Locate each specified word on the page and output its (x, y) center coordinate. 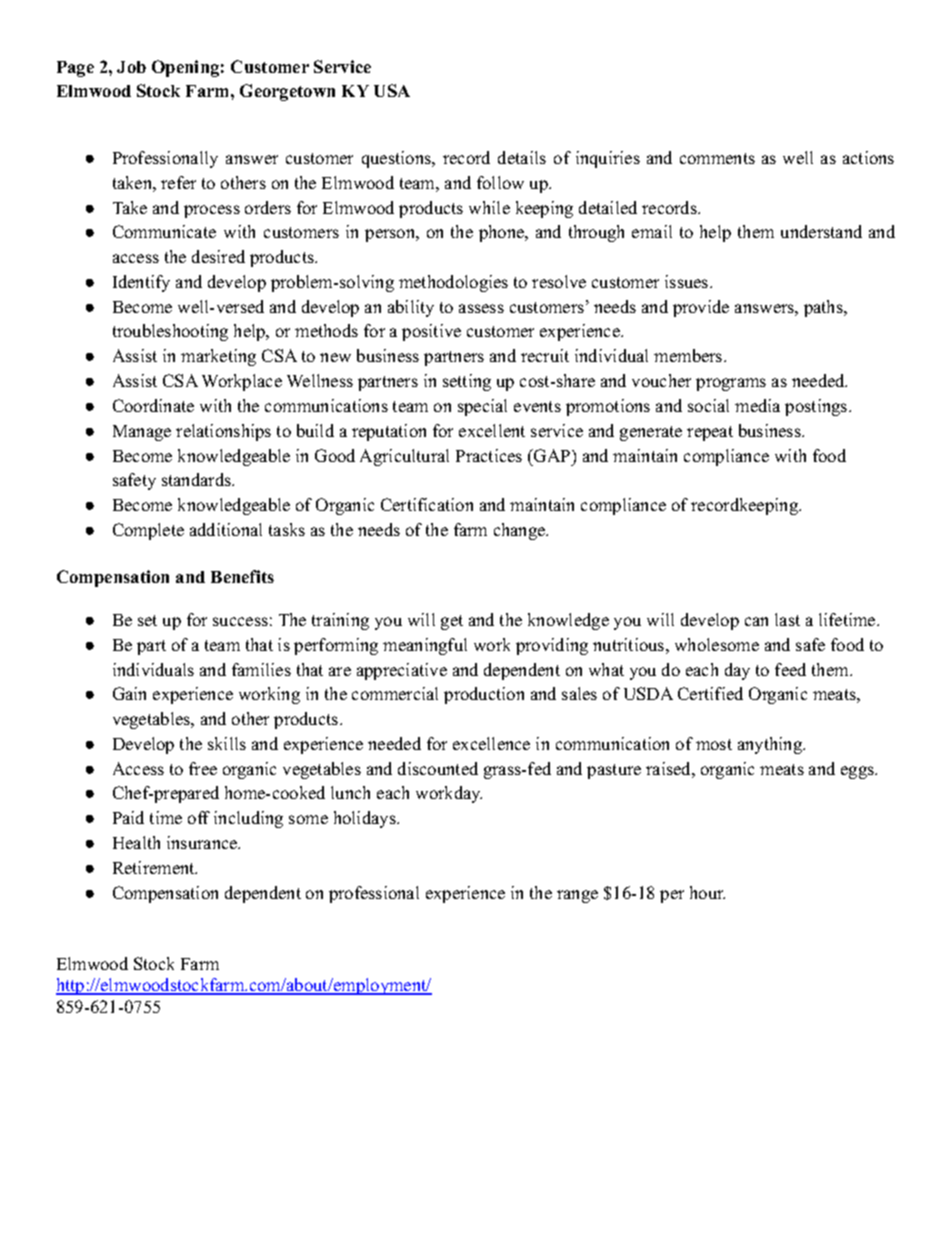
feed (790, 669)
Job (131, 67)
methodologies (453, 283)
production (484, 695)
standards (197, 479)
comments (717, 158)
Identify (141, 283)
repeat (710, 433)
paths (824, 308)
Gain (129, 693)
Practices (489, 455)
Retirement (155, 867)
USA (392, 90)
